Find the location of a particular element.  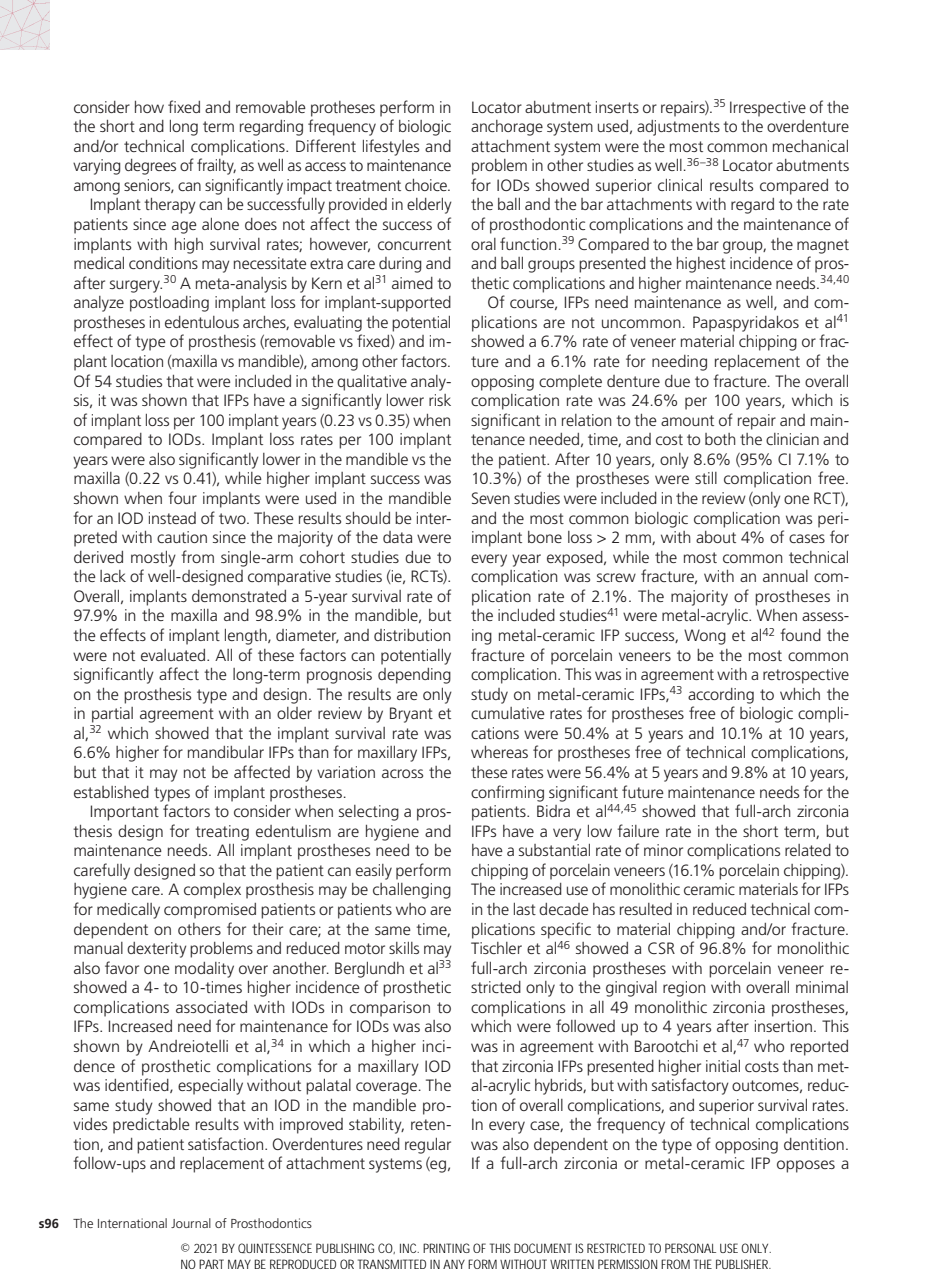

evaluated is located at coordinates (174, 655).
